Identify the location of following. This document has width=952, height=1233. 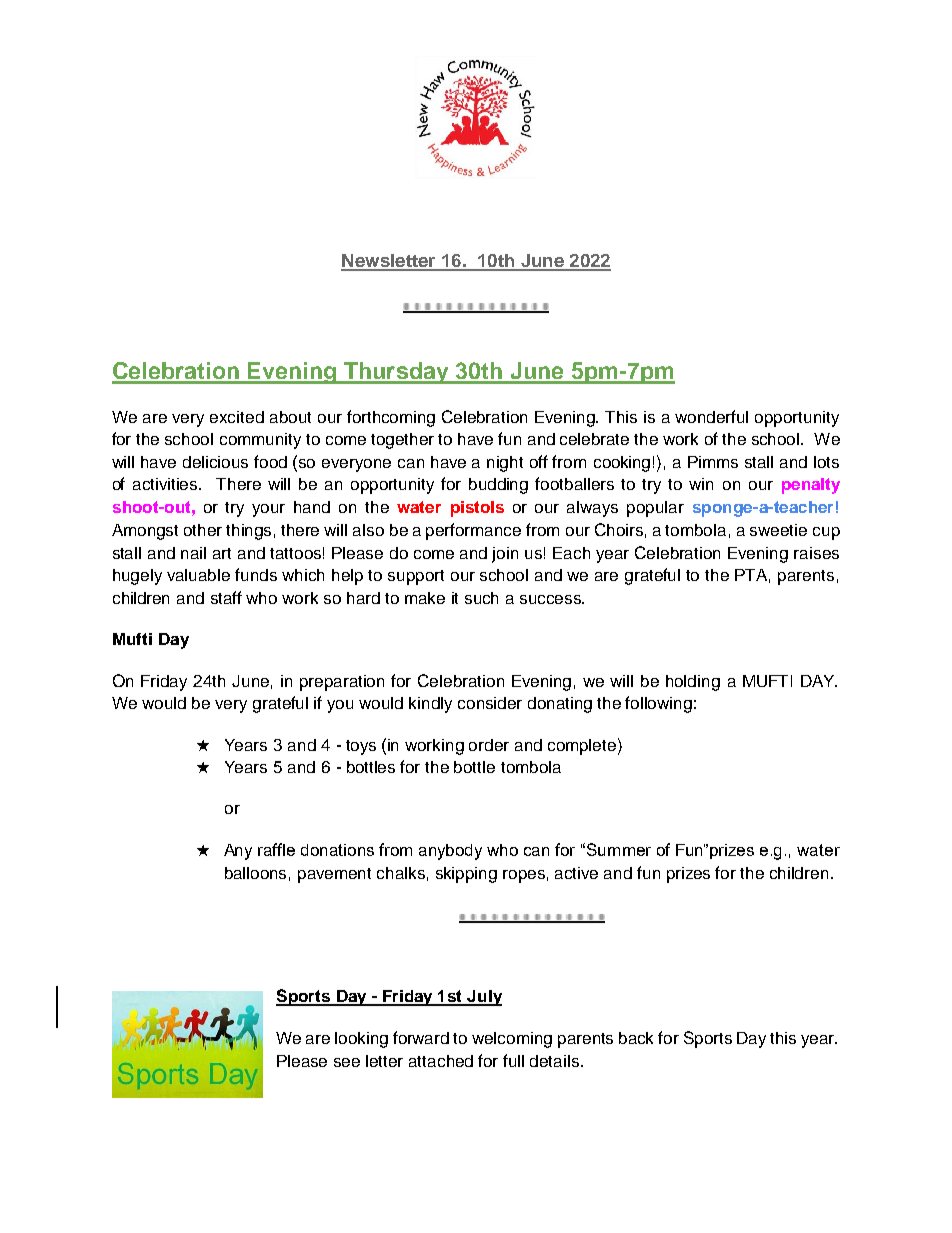
(658, 704).
